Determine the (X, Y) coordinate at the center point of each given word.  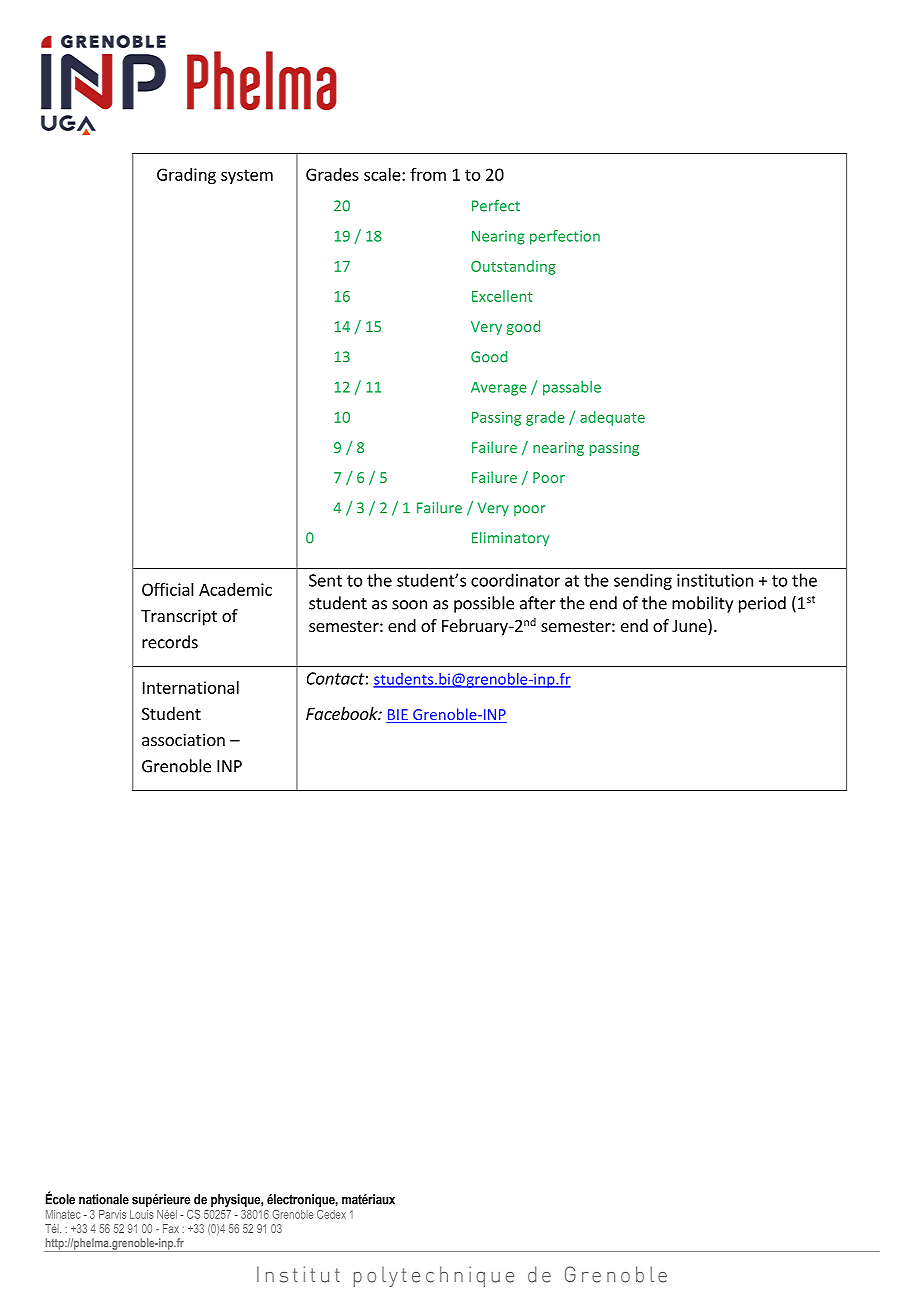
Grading (186, 176)
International (191, 687)
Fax (171, 1228)
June (690, 627)
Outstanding (513, 267)
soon (409, 605)
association (183, 739)
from (428, 174)
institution (715, 580)
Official (168, 589)
